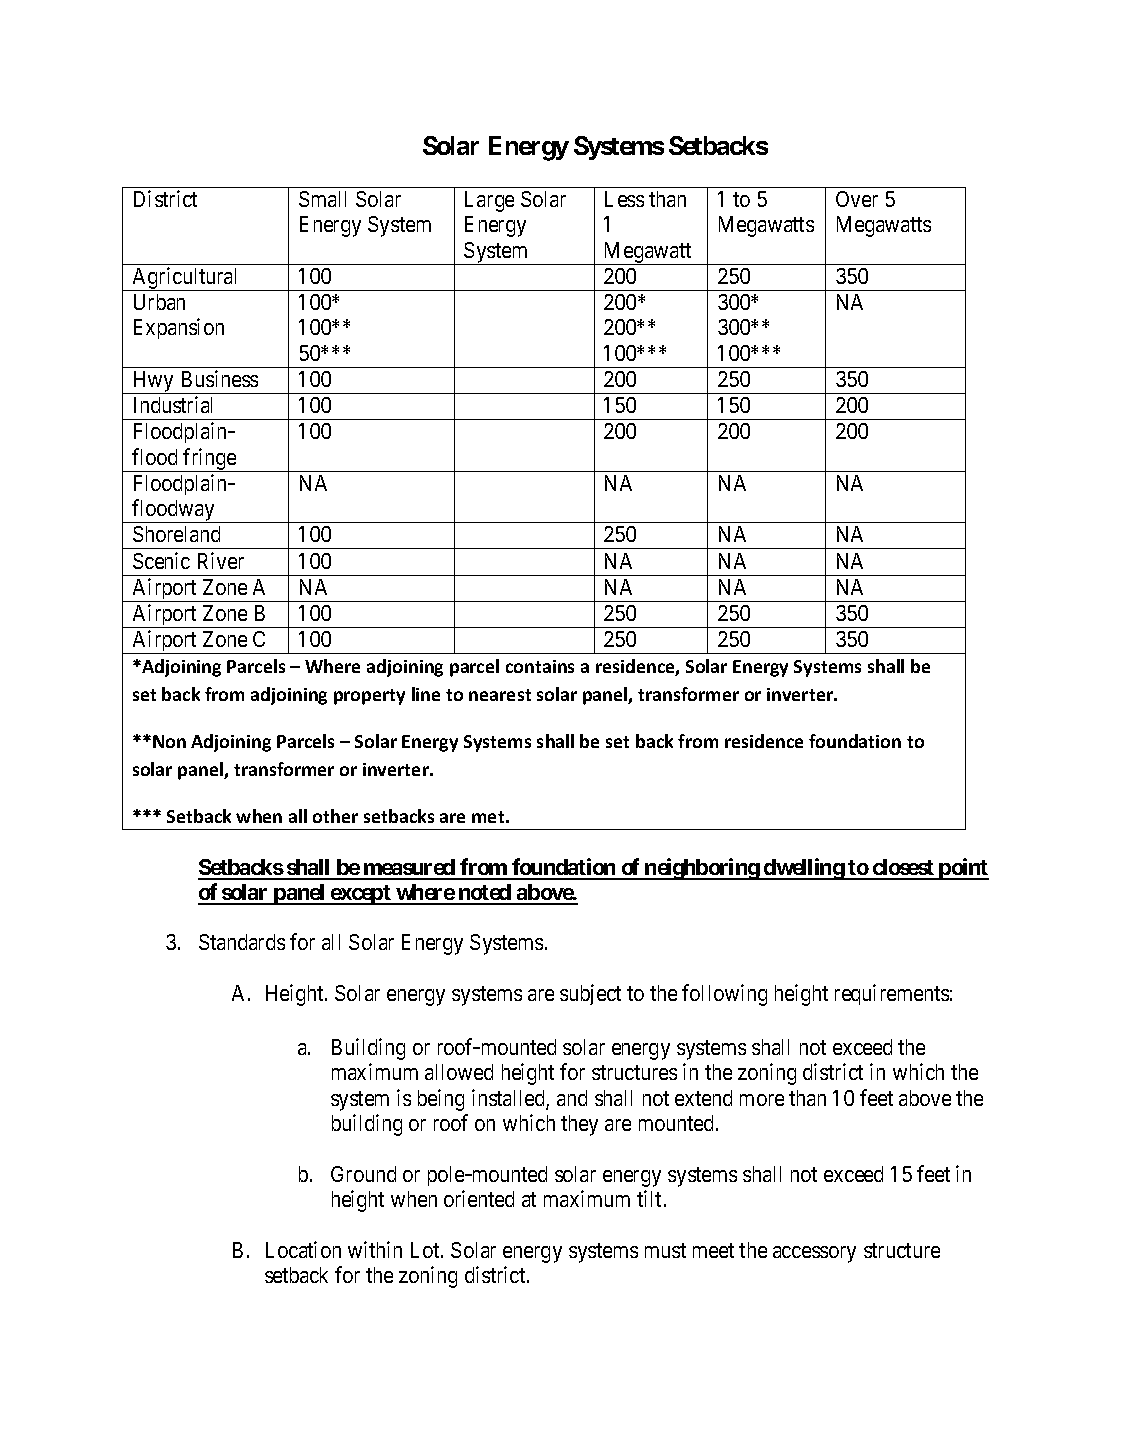 The width and height of the document is (1122, 1452). I want to click on Over, so click(857, 199).
